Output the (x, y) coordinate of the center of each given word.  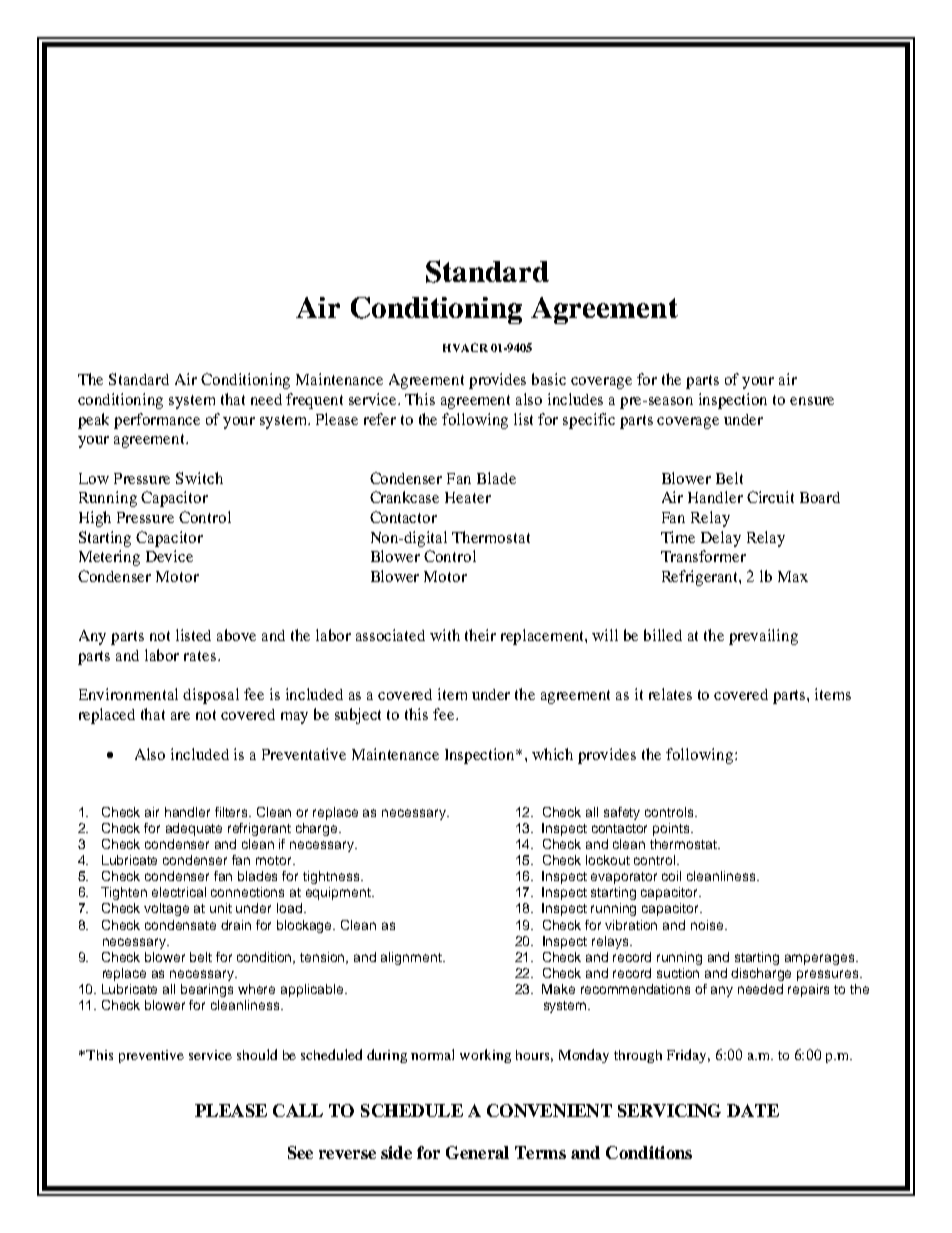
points (672, 829)
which (552, 754)
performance (157, 421)
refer (380, 419)
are (180, 716)
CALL (298, 1110)
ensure (812, 401)
